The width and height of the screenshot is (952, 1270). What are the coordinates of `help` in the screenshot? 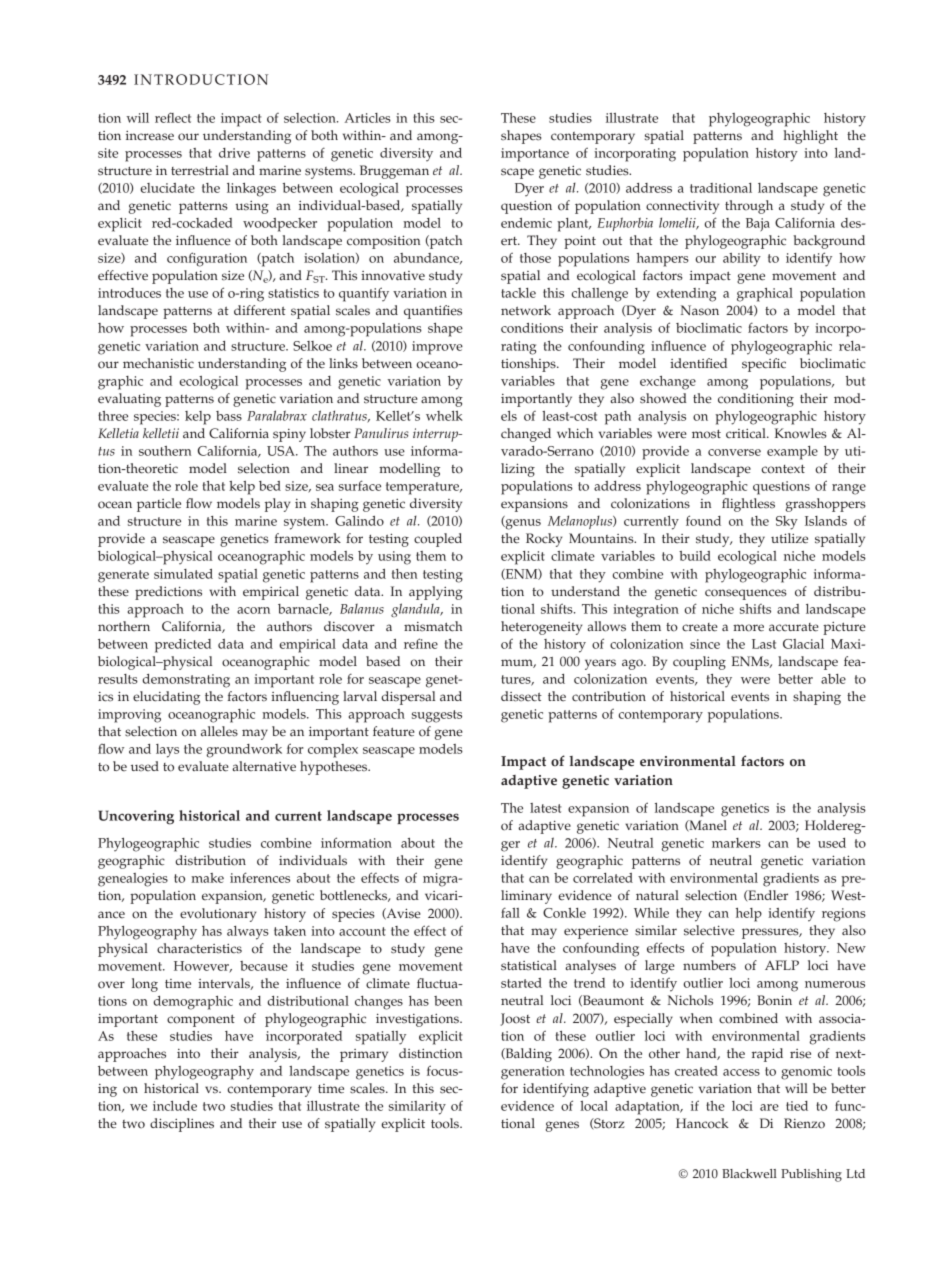 It's located at (749, 915).
